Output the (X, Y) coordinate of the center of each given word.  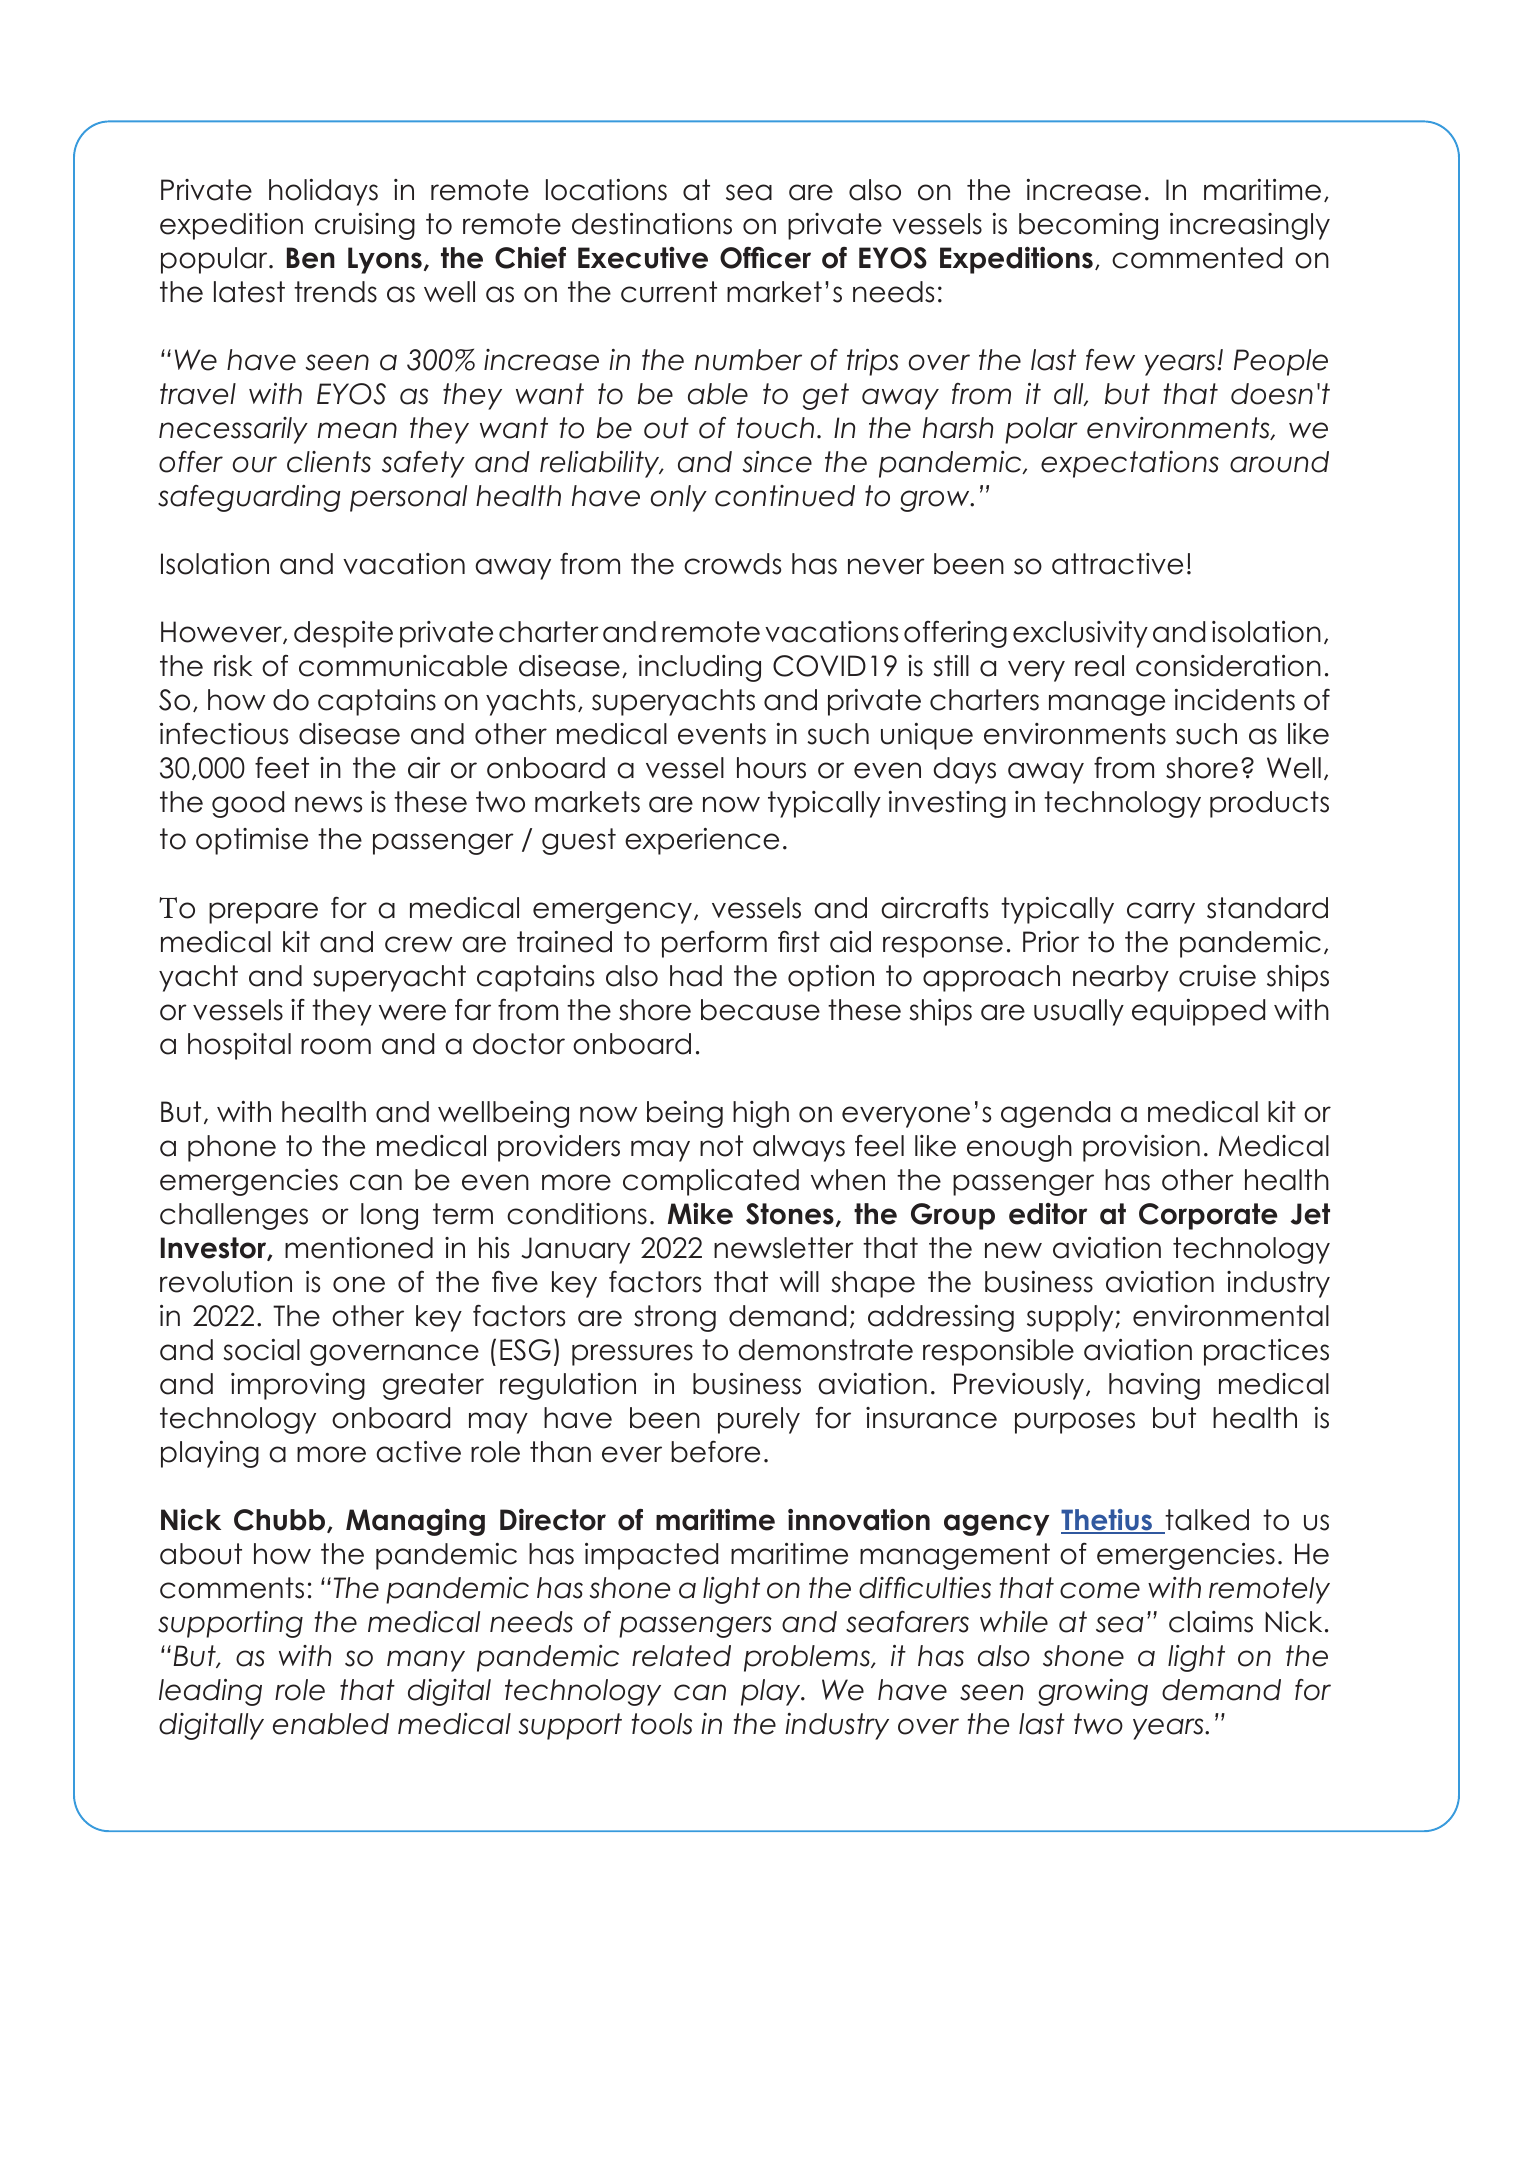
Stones (790, 1214)
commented (1197, 258)
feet (282, 767)
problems (808, 1658)
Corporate (1208, 1216)
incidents (1235, 700)
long (389, 1216)
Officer (765, 257)
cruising (365, 226)
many (426, 1661)
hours (771, 768)
